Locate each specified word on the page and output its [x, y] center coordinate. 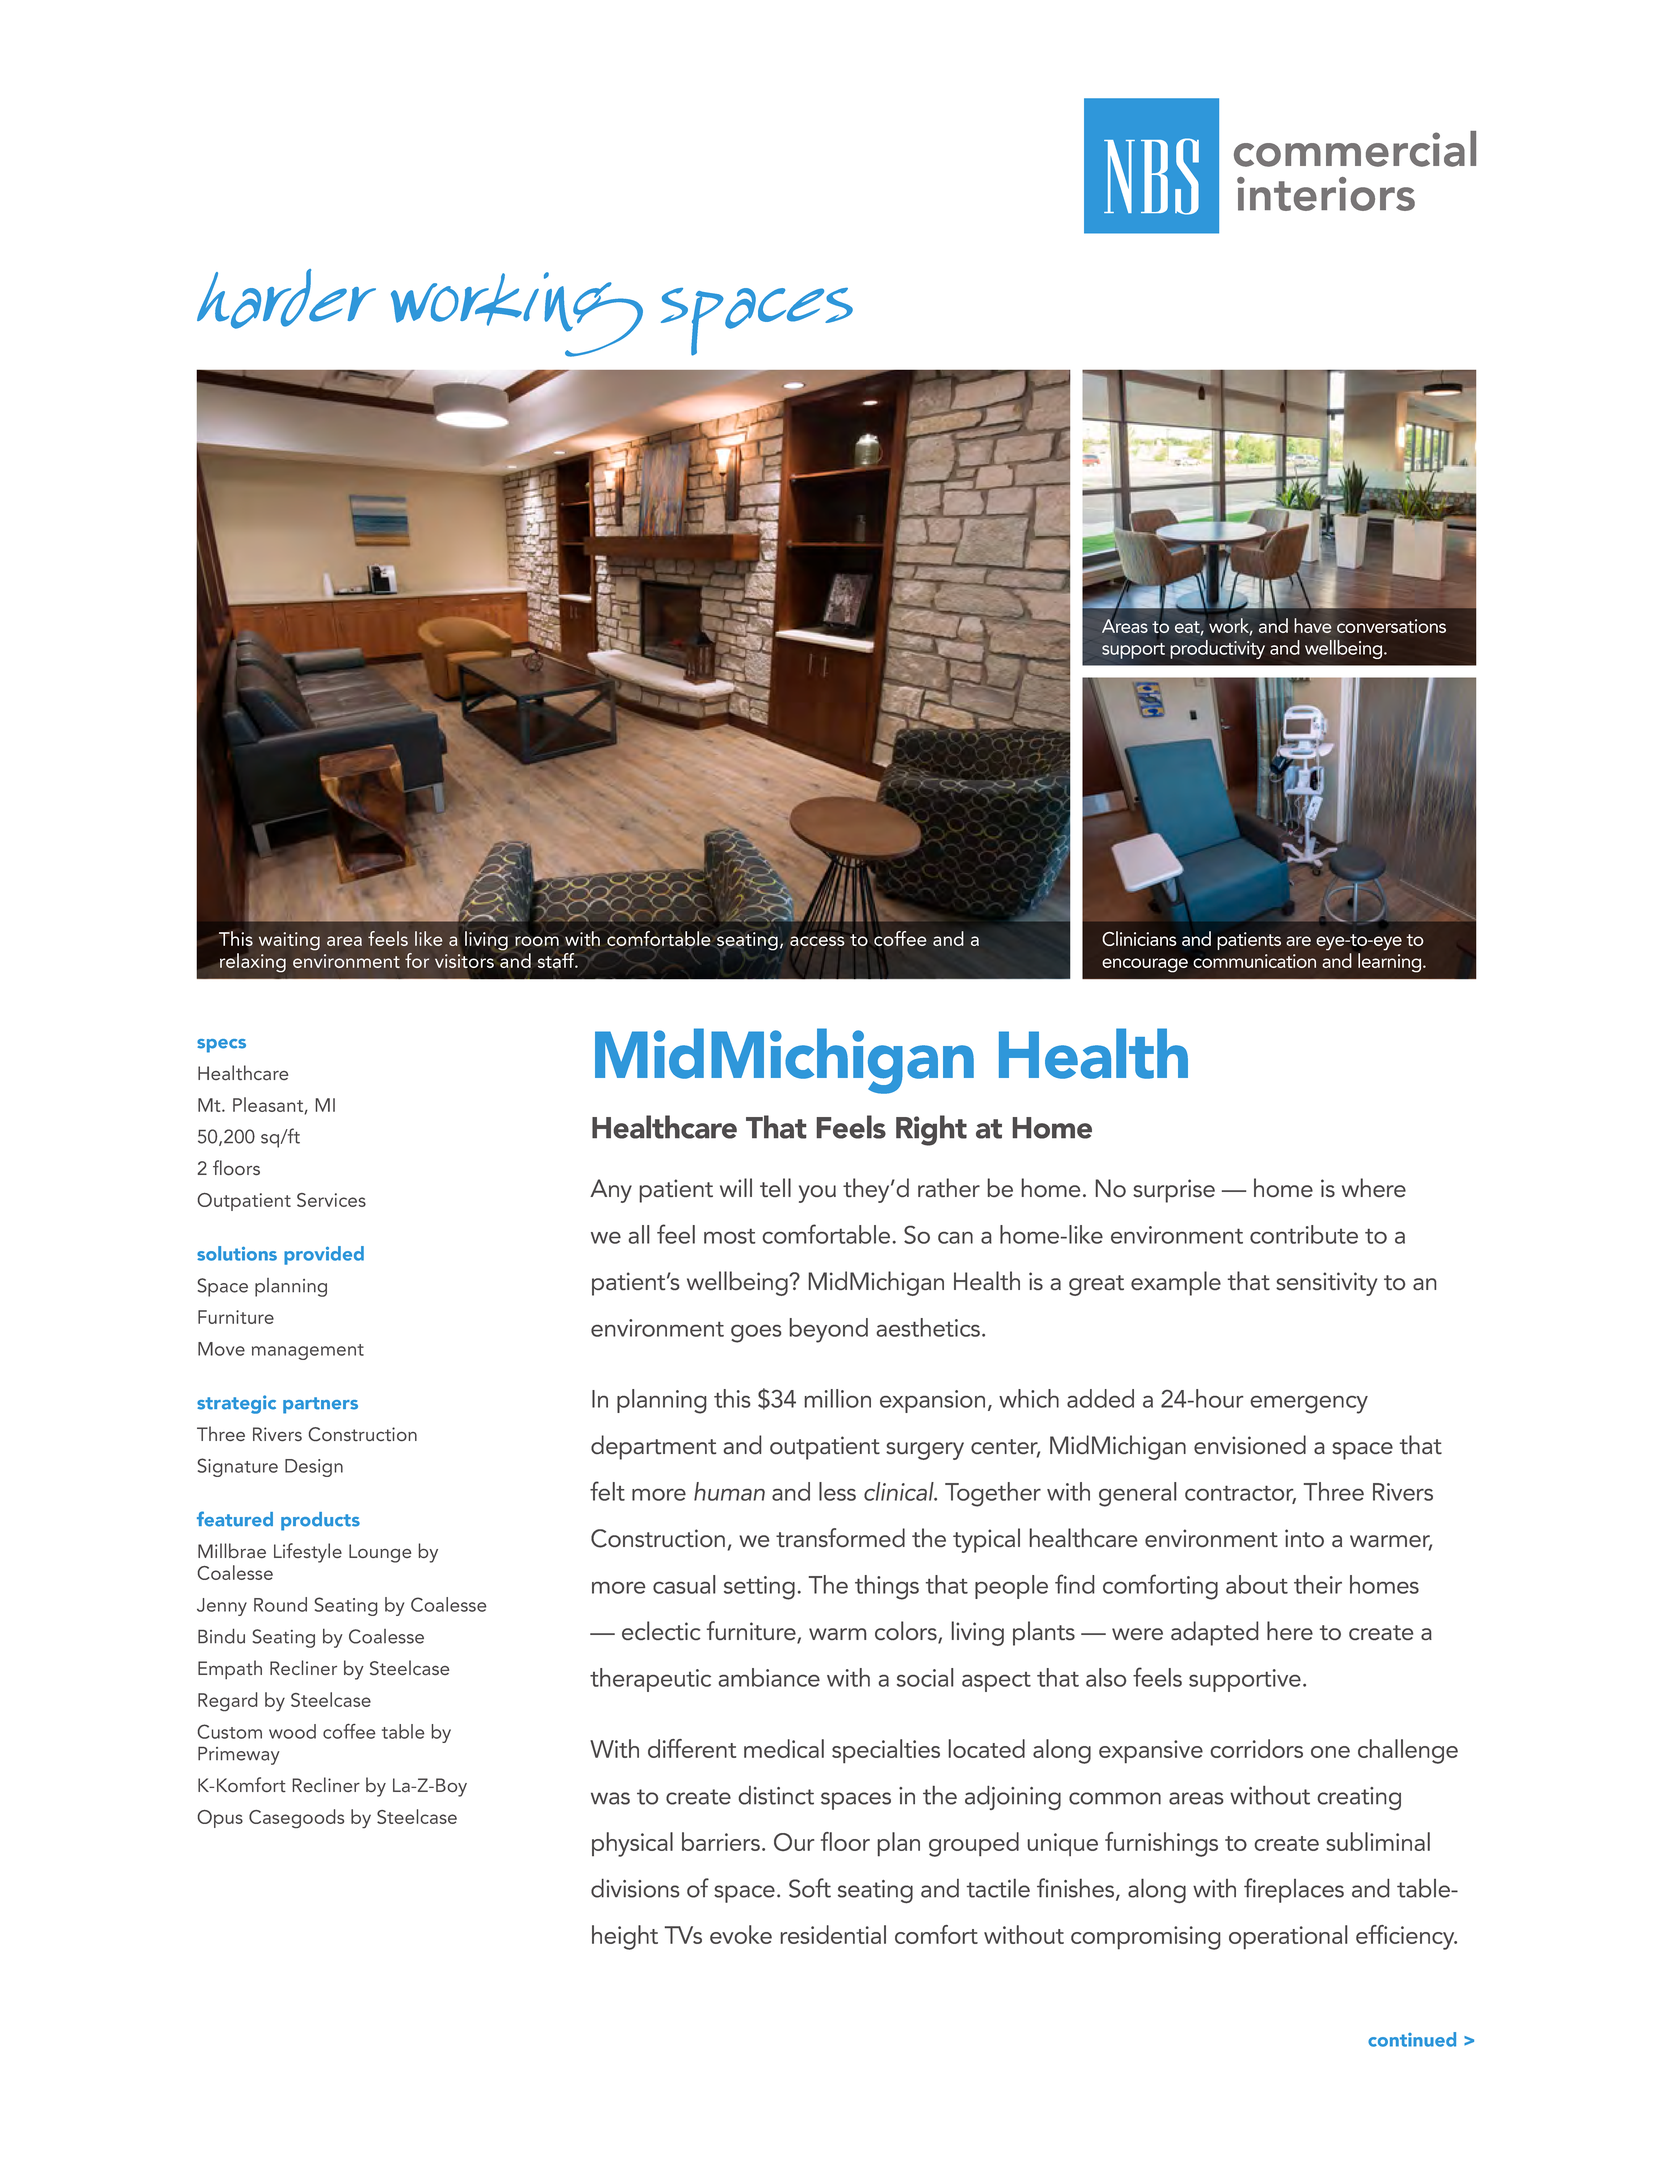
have [1313, 625]
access [817, 941]
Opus [220, 1819]
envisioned [1250, 1444]
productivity [1217, 649]
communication [1255, 961]
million [838, 1398]
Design [314, 1468]
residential [833, 1934]
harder [286, 299]
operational [1288, 1937]
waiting [289, 941]
